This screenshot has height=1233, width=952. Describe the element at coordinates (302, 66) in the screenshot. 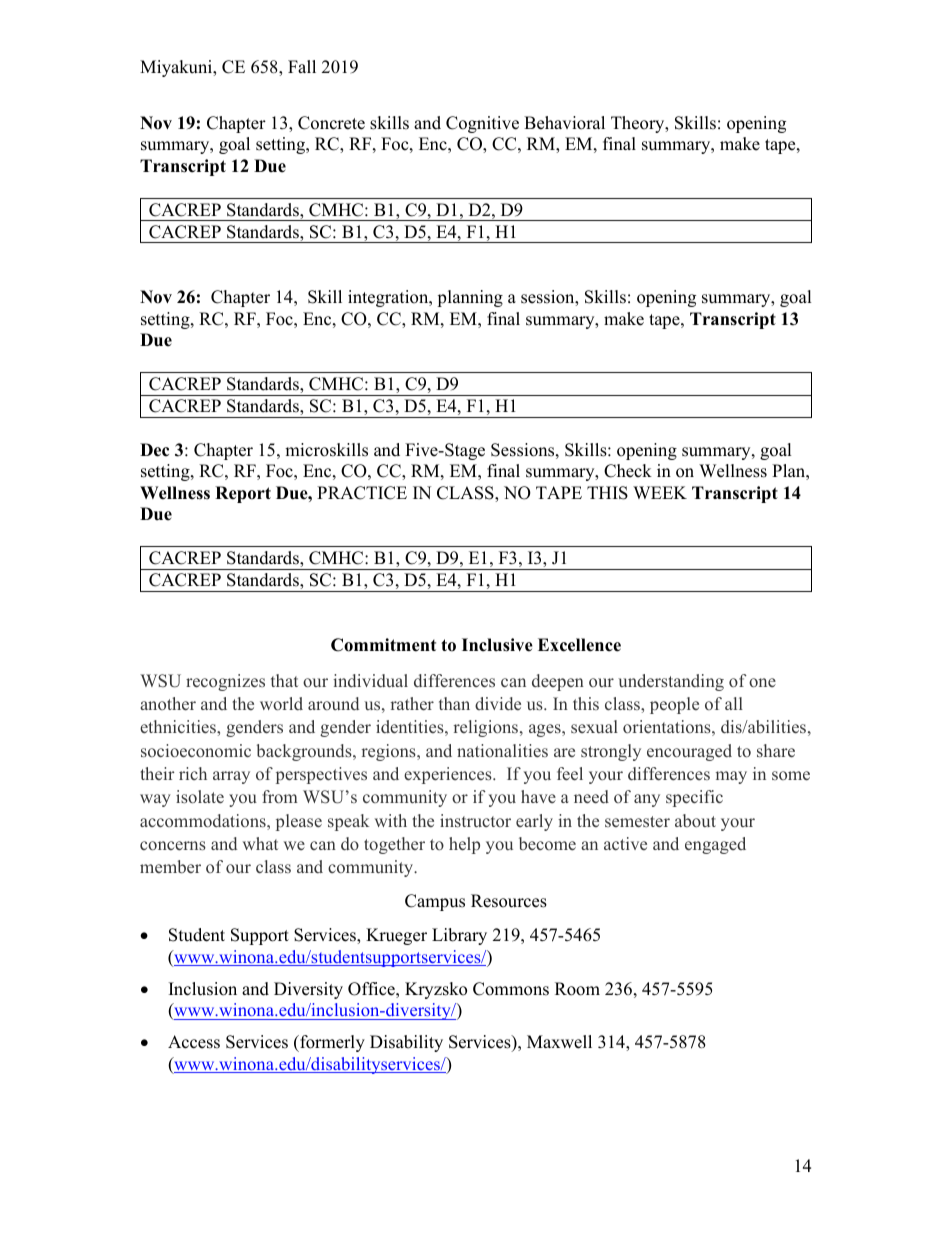

I see `Fall` at that location.
